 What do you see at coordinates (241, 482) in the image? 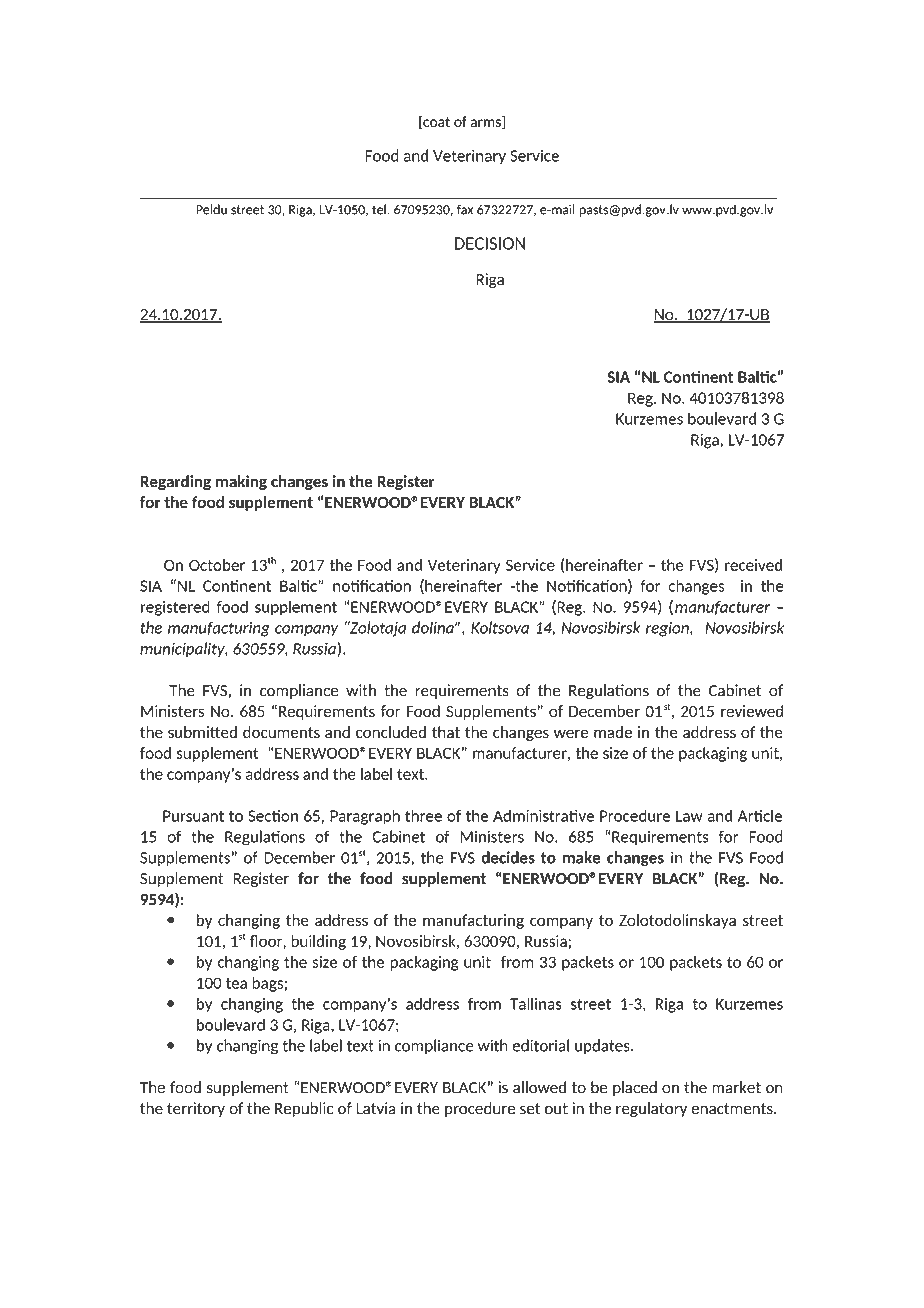
I see `making` at bounding box center [241, 482].
